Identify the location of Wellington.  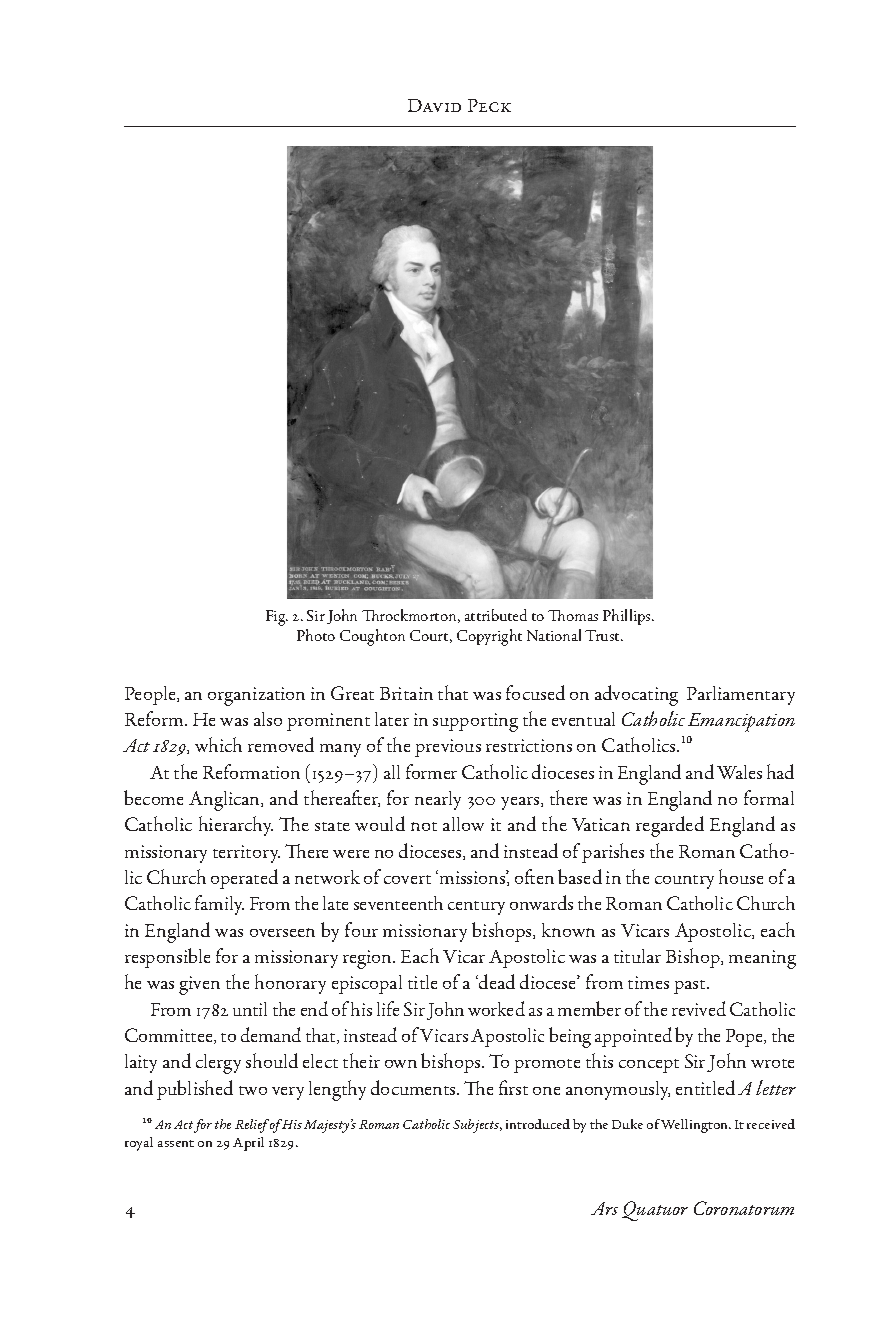
(696, 1126).
